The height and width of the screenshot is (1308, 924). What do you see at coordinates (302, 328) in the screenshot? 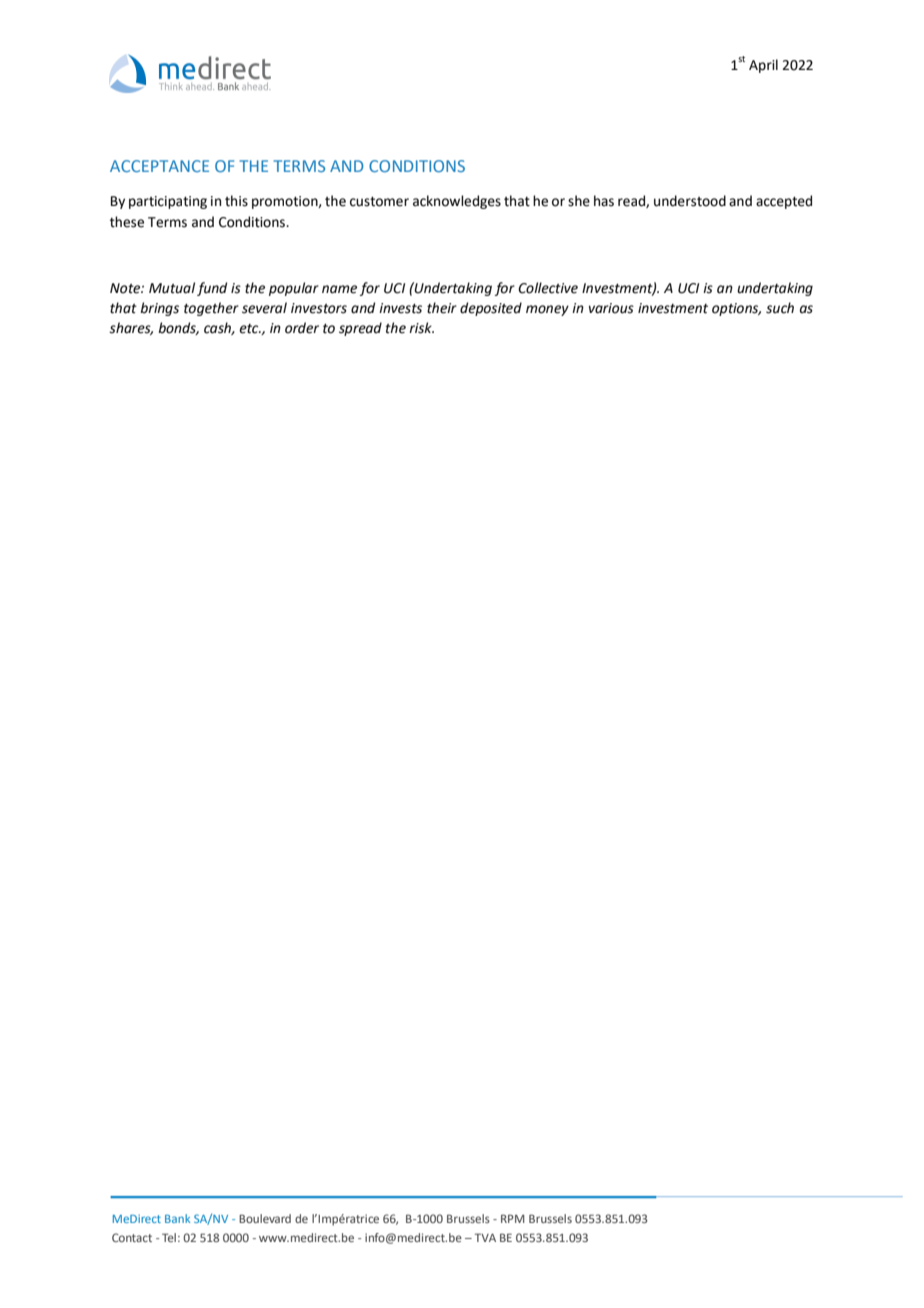
I see `order` at bounding box center [302, 328].
